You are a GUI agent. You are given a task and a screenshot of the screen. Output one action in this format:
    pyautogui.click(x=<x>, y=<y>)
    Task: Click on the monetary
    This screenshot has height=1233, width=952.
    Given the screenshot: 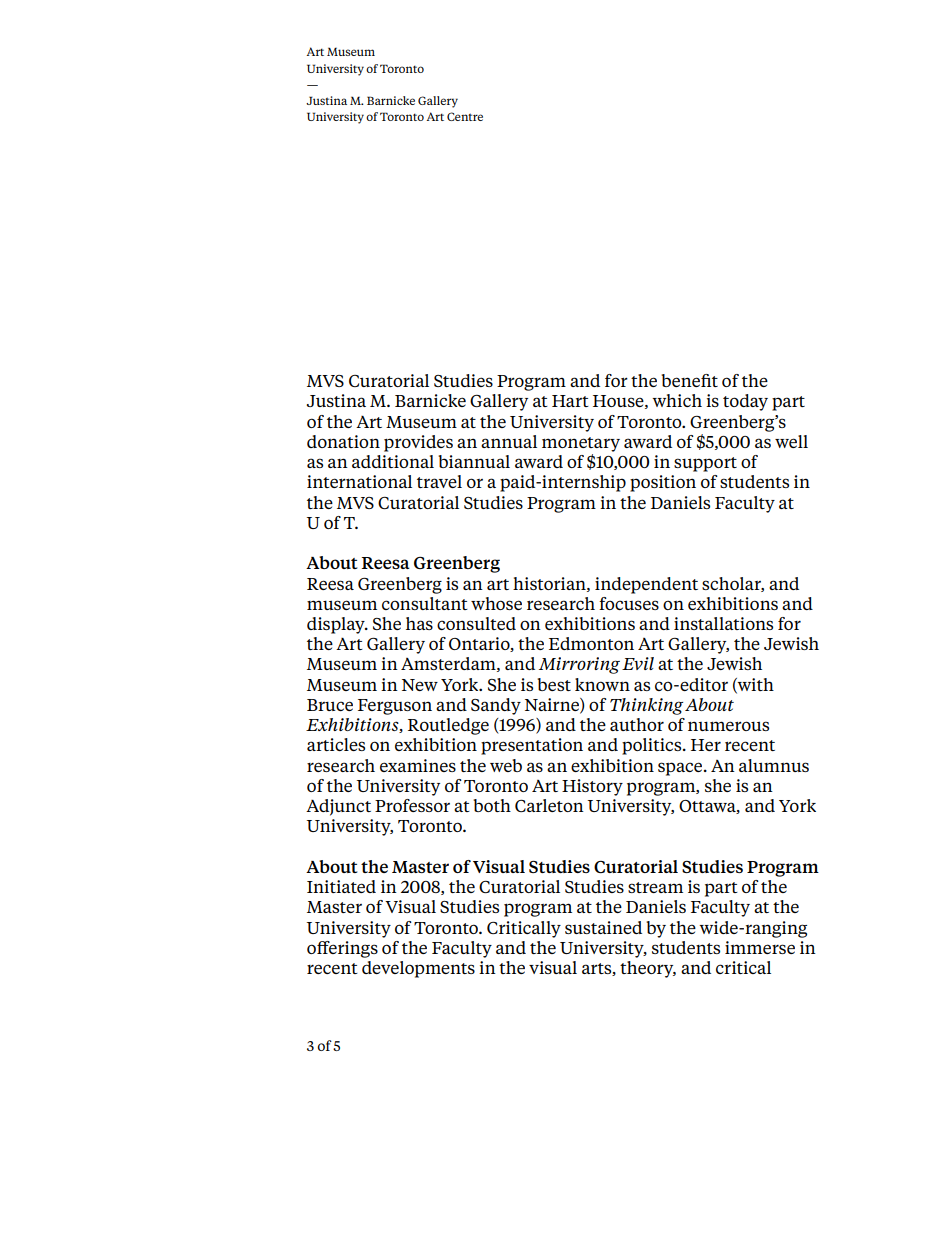 What is the action you would take?
    pyautogui.click(x=581, y=444)
